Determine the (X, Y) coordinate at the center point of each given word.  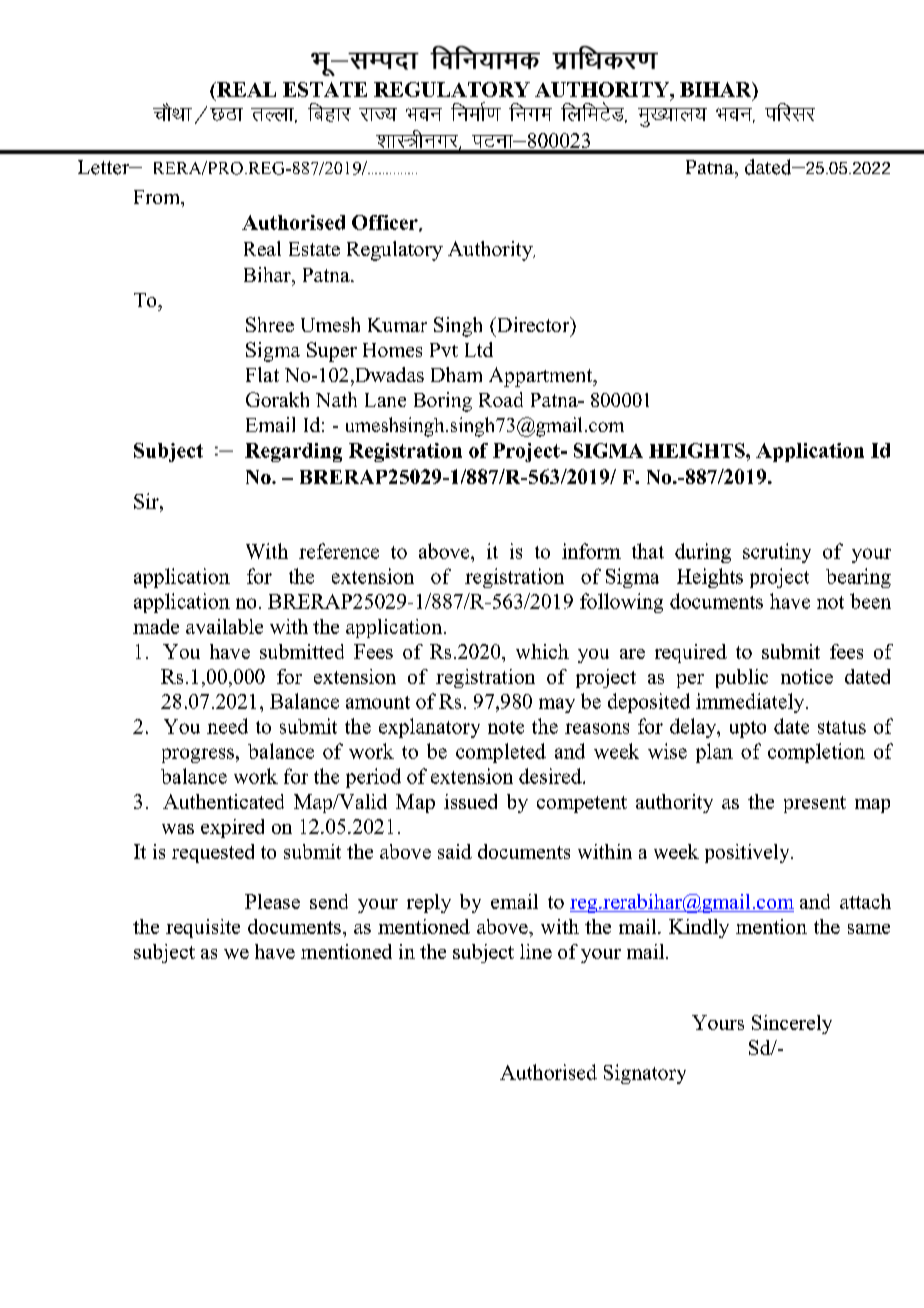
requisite (203, 928)
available (224, 626)
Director (533, 324)
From (158, 198)
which (542, 651)
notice (807, 676)
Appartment (542, 377)
